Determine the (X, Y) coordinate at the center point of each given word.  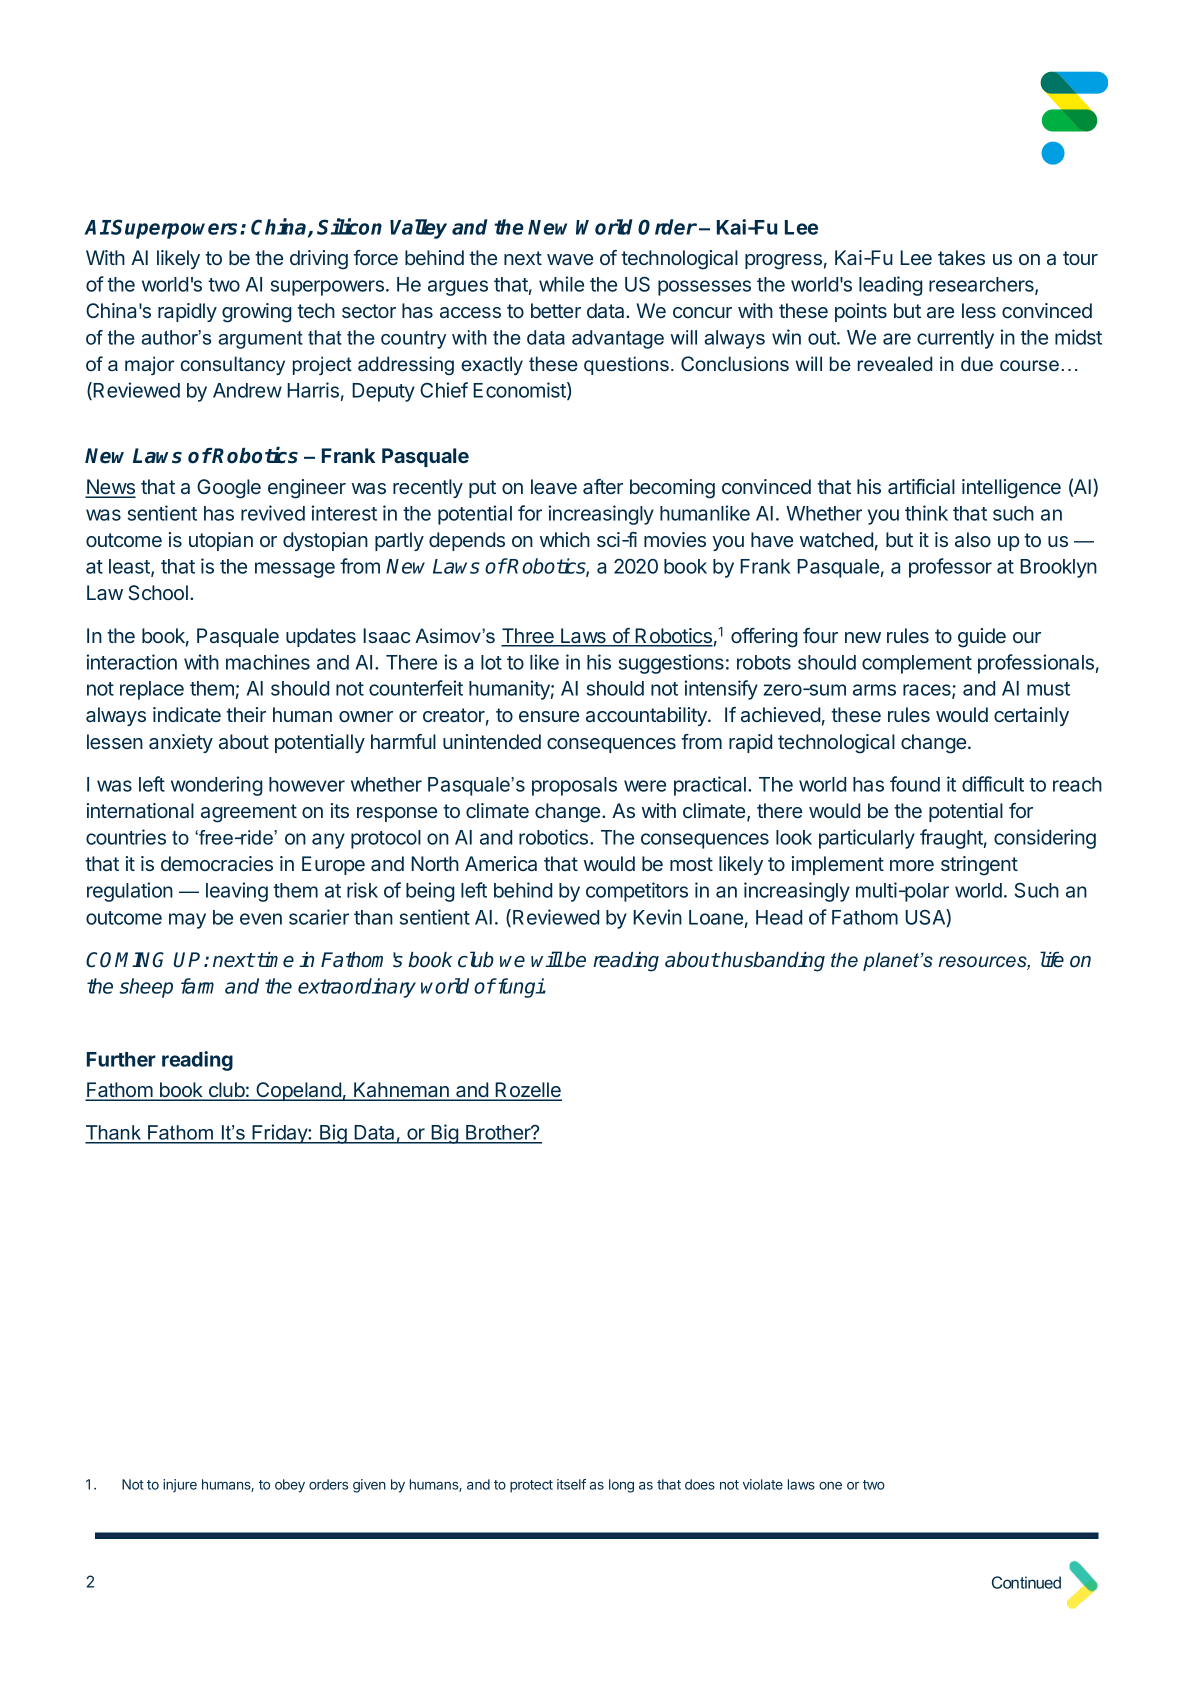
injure (180, 1486)
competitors (637, 892)
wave (570, 259)
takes (961, 257)
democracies (217, 863)
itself (571, 1484)
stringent (979, 866)
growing (256, 313)
